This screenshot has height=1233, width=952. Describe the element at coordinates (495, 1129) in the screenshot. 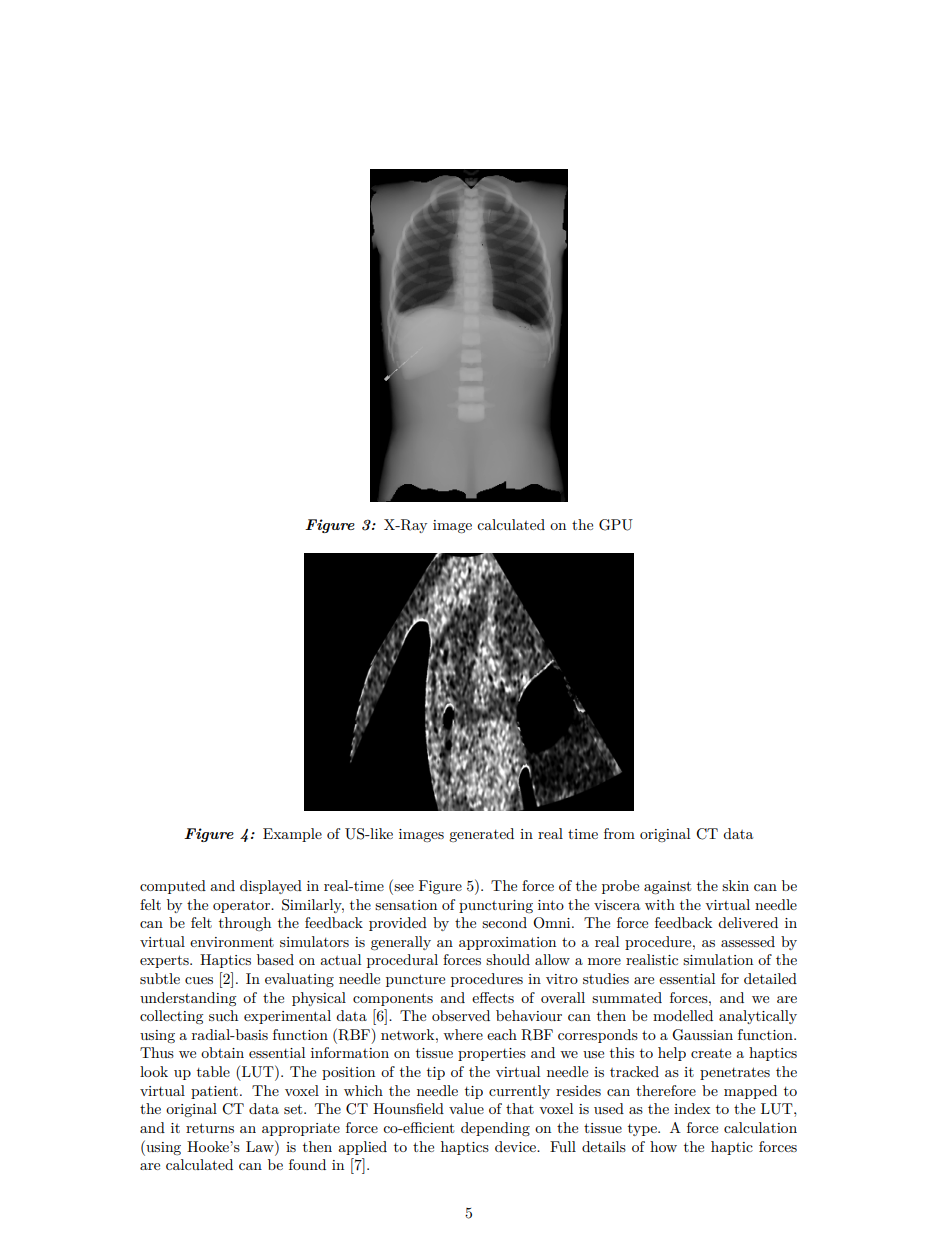

I see `depending` at that location.
